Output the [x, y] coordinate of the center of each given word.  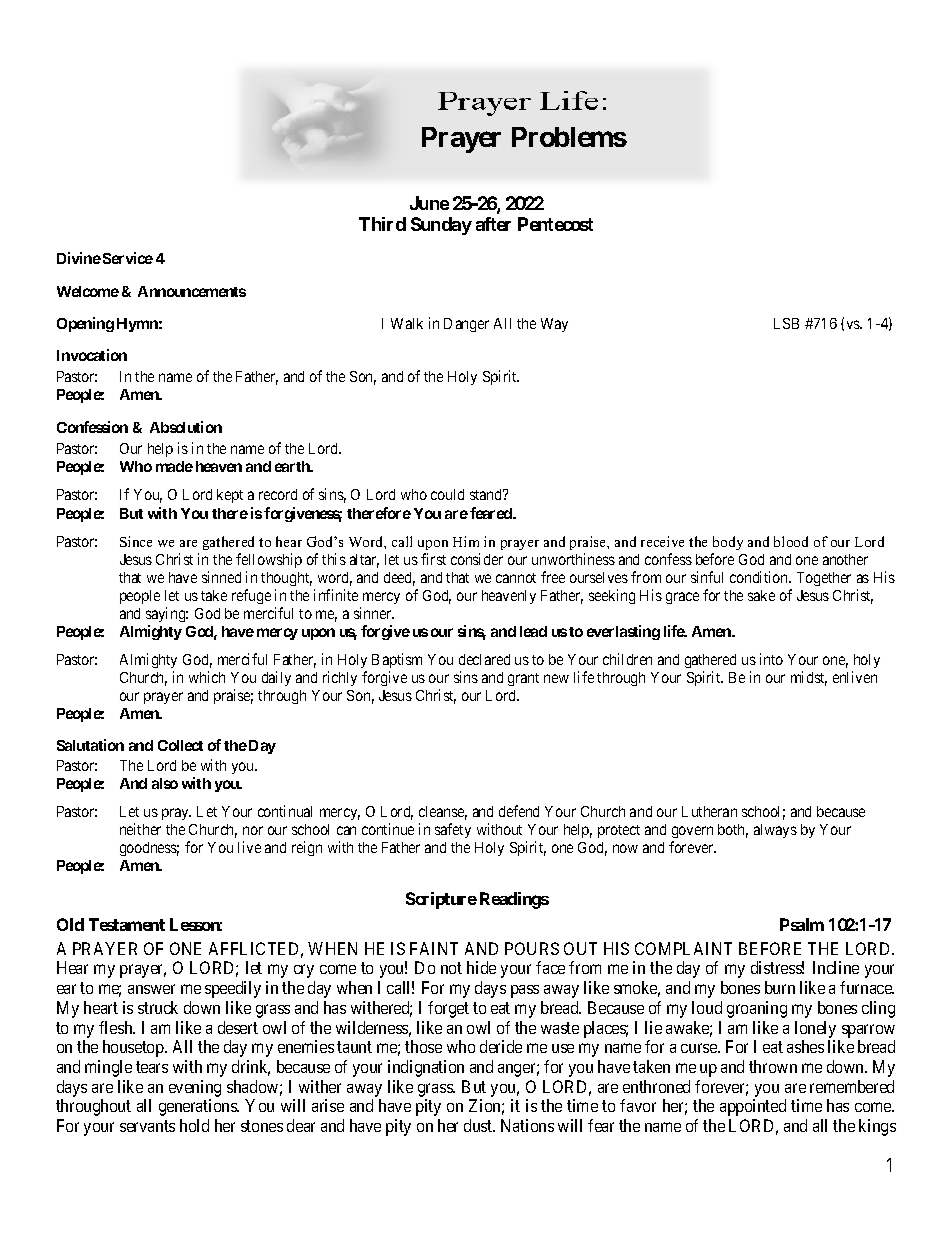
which [207, 677]
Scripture [441, 900]
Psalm [802, 924]
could [447, 494]
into [771, 659]
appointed [753, 1107]
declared [484, 659]
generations [199, 1107]
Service [128, 258]
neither [140, 829]
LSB [786, 323]
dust [479, 1125]
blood [791, 541]
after [493, 224]
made [174, 466]
